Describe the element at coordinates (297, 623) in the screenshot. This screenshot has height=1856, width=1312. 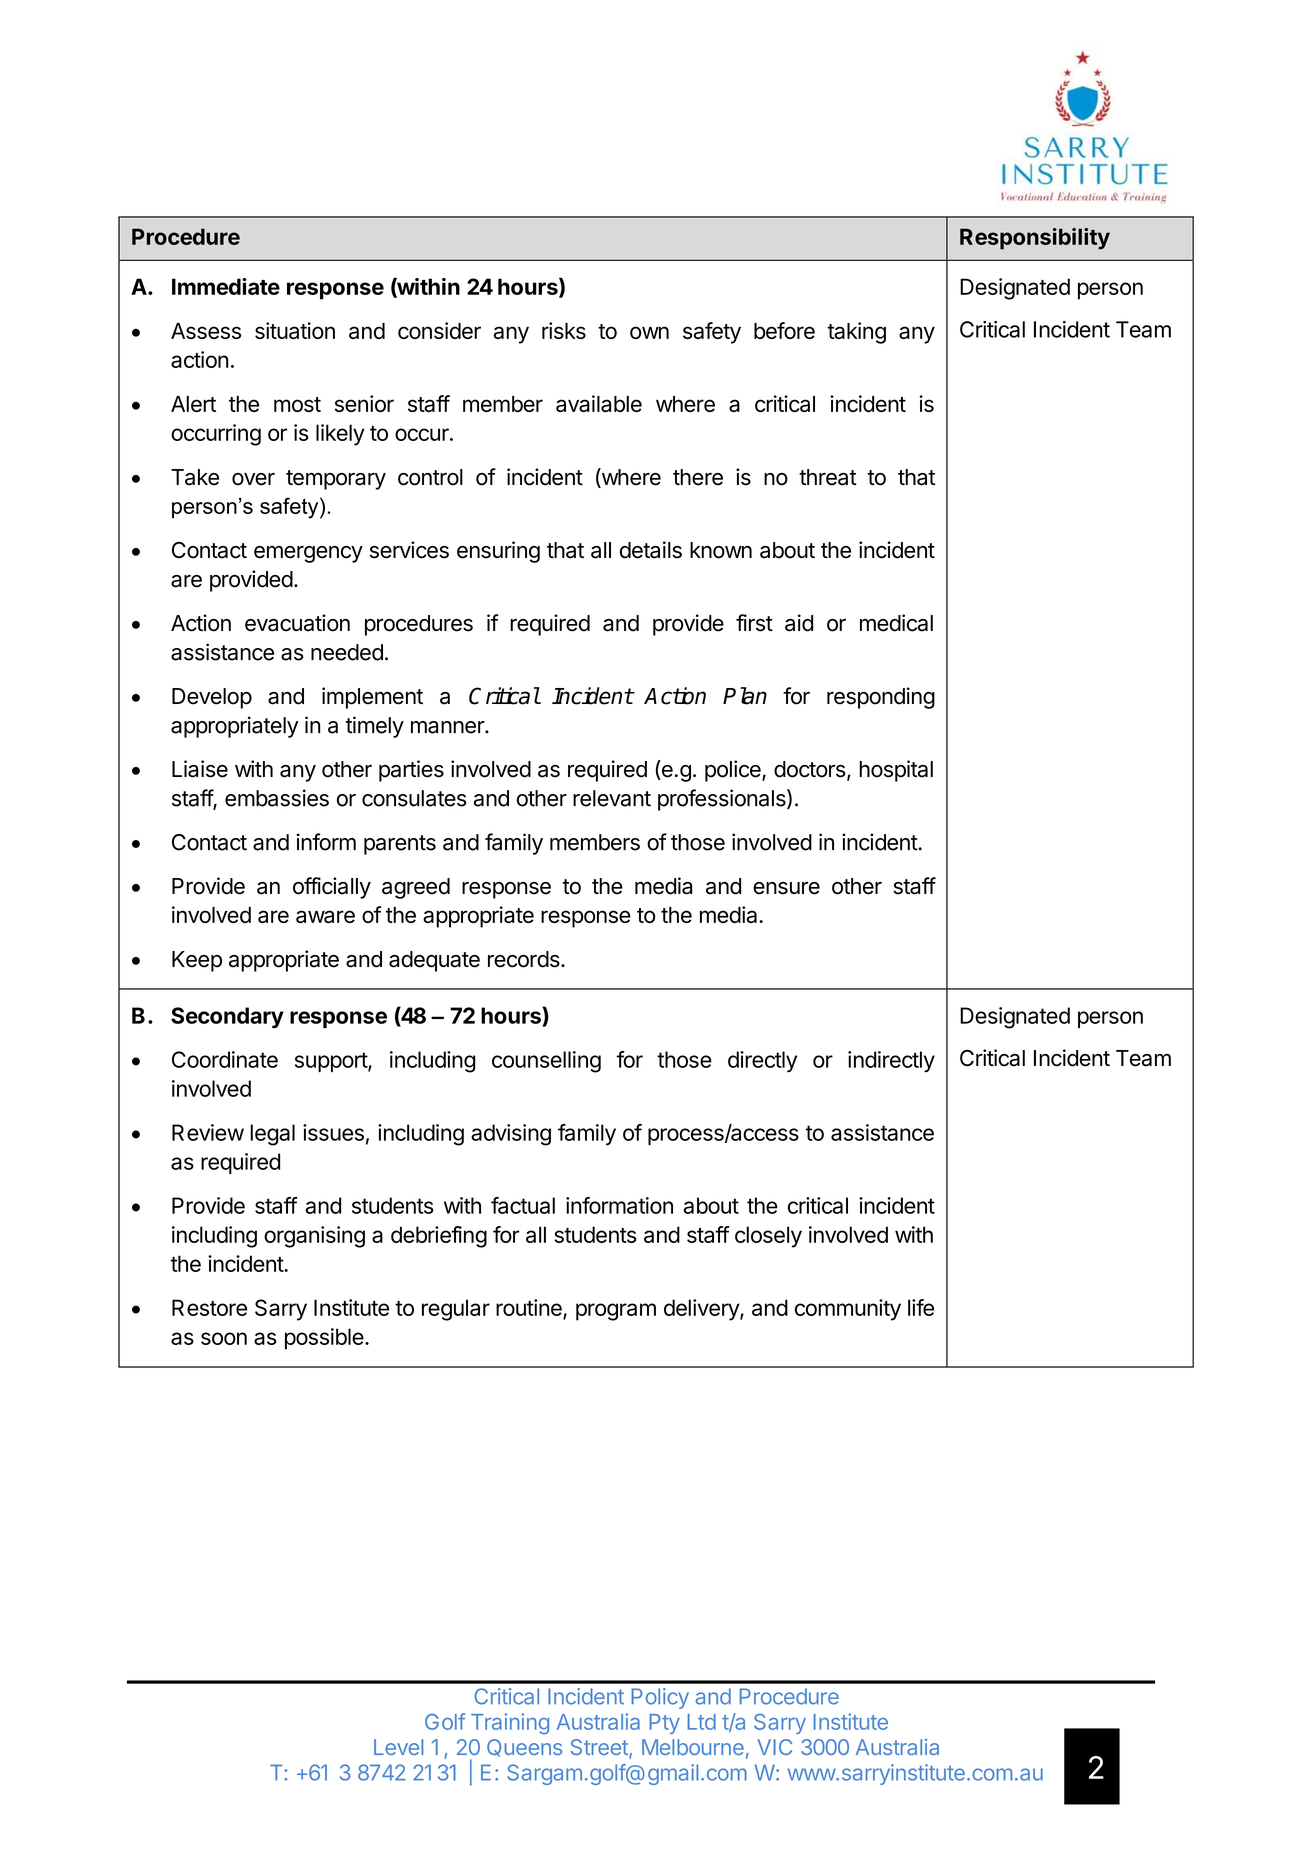
I see `evacuation` at that location.
